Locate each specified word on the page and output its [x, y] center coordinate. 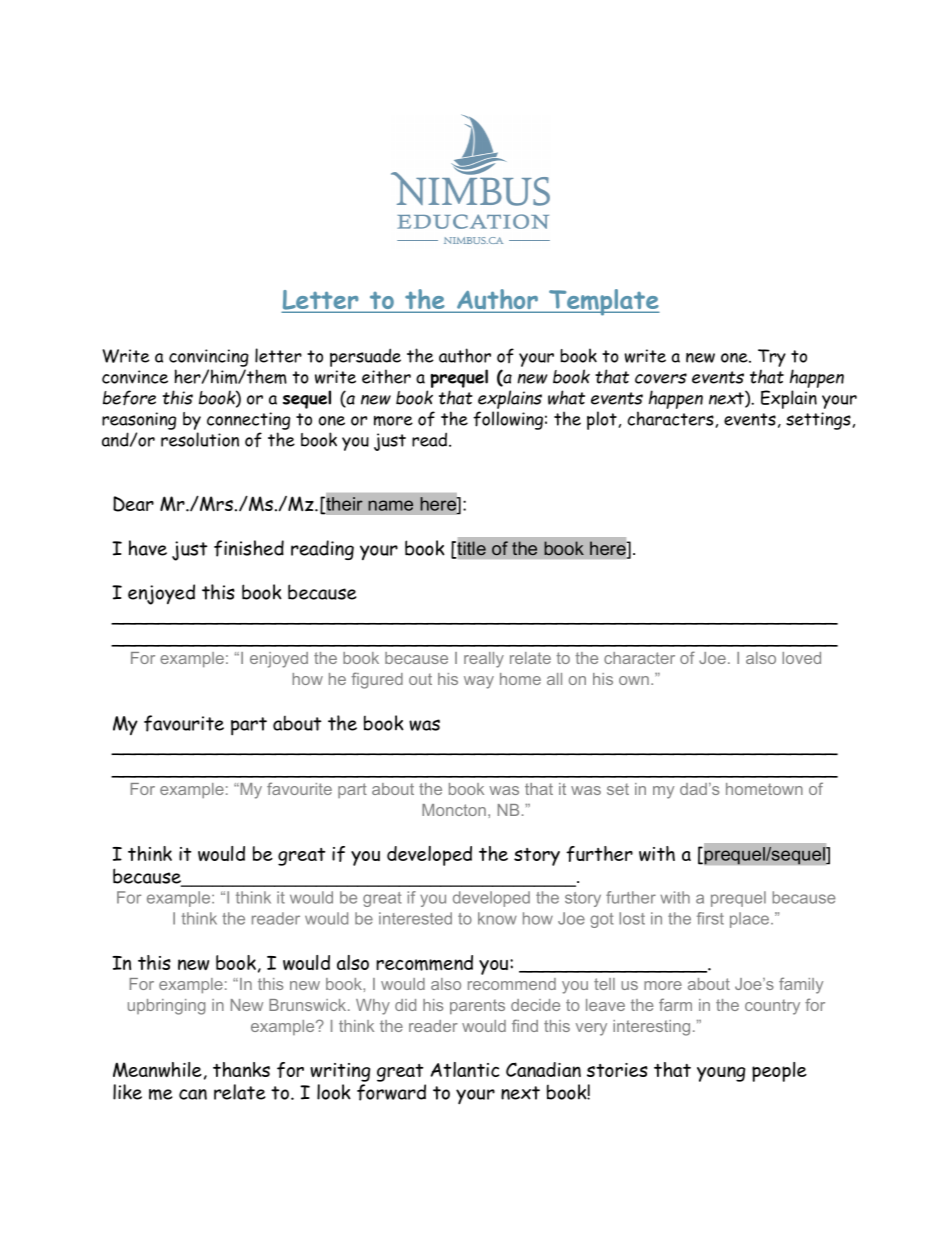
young [721, 1074]
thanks [241, 1069]
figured [377, 680]
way [479, 682]
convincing [209, 358]
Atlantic [465, 1069]
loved [801, 658]
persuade [365, 357]
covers [661, 378]
